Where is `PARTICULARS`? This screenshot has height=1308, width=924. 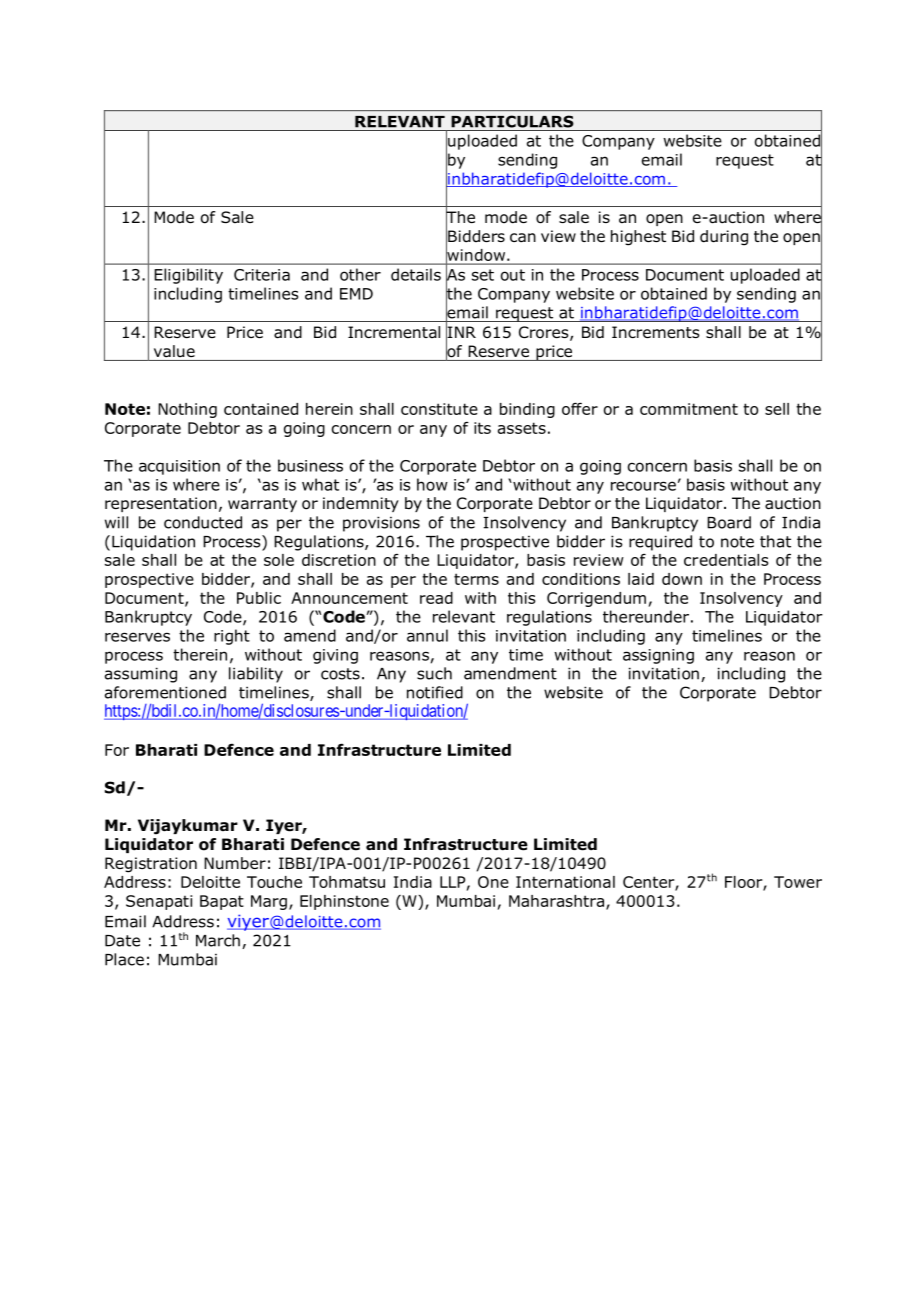 PARTICULARS is located at coordinates (512, 121).
